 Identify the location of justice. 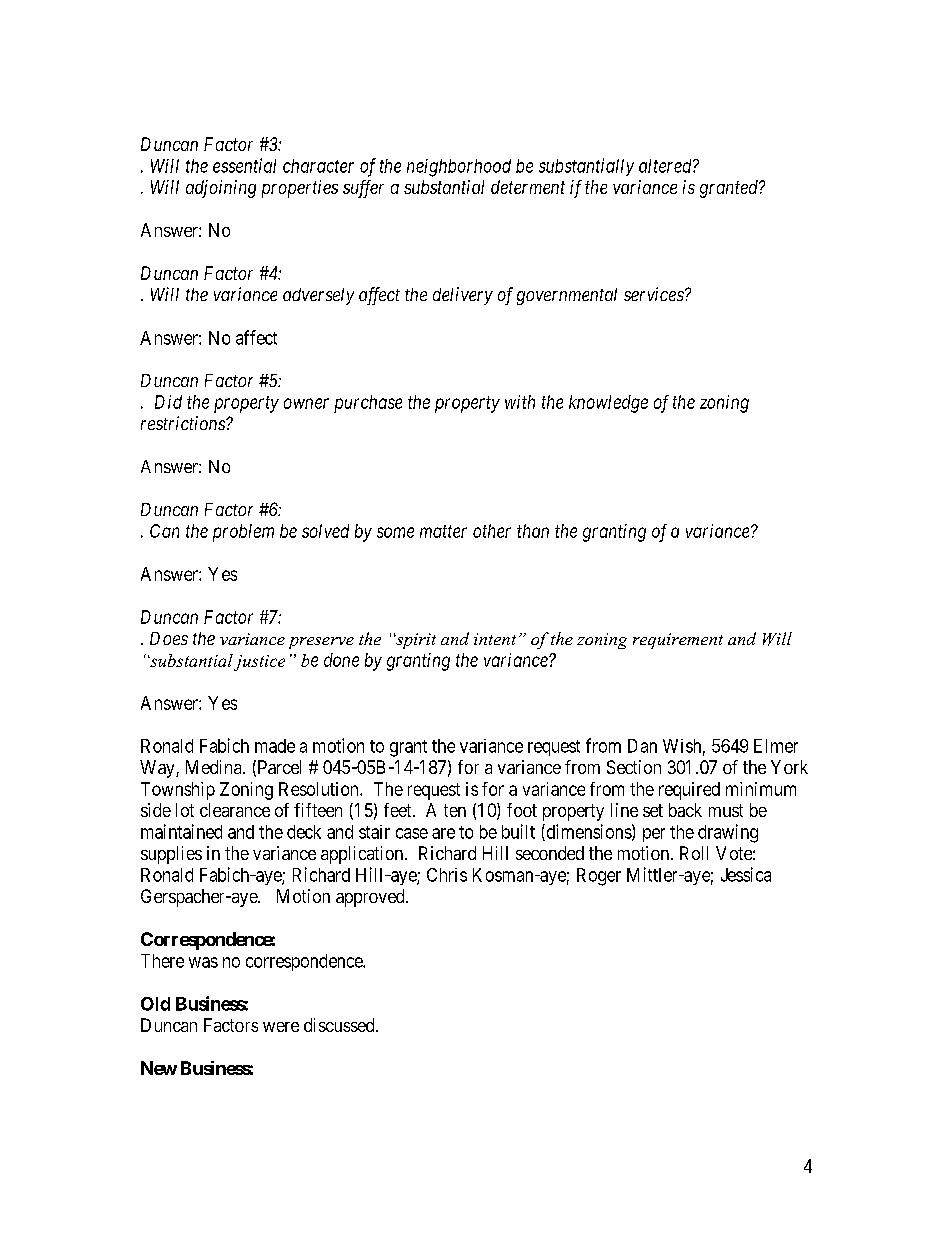
(259, 663).
